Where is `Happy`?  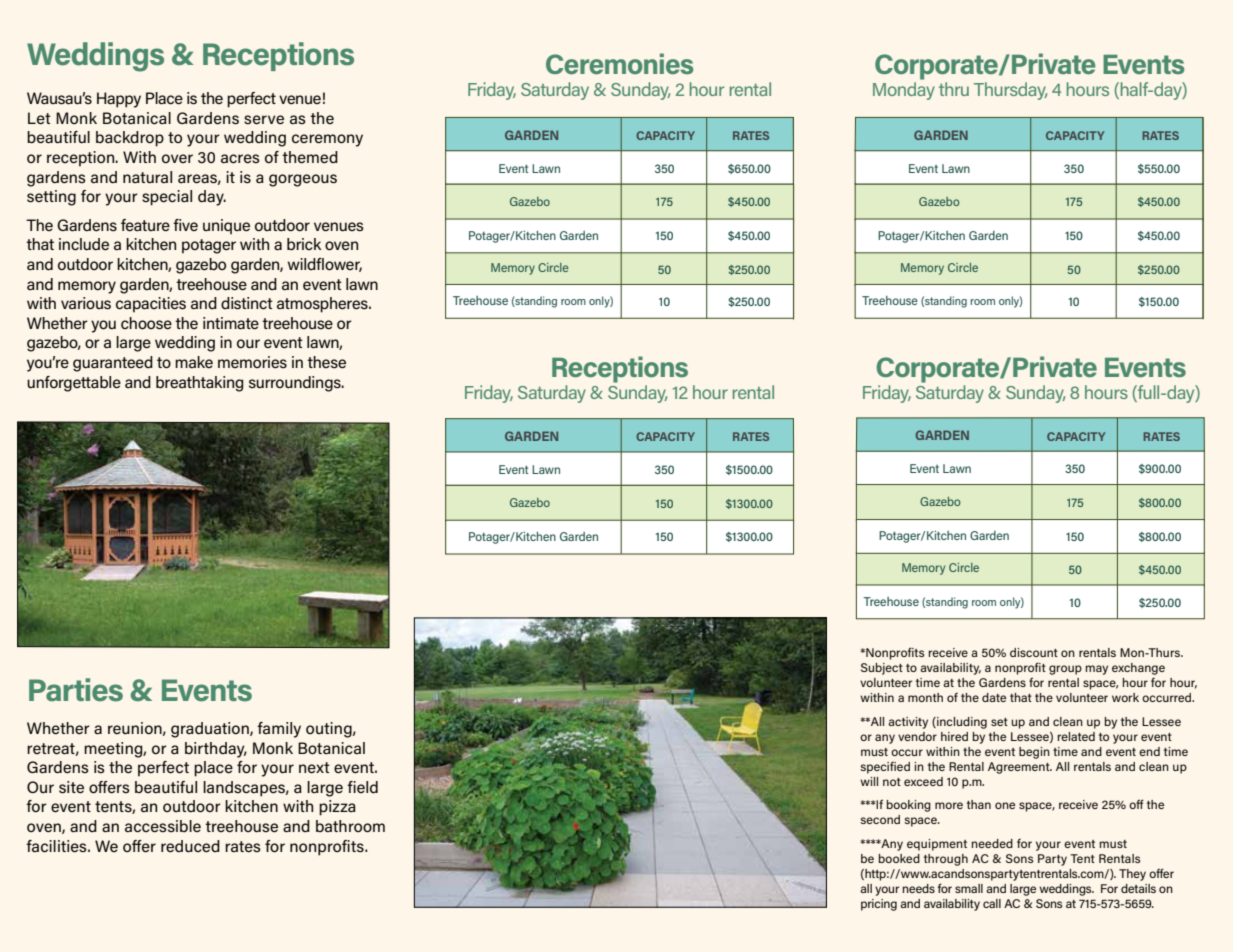 Happy is located at coordinates (119, 100).
